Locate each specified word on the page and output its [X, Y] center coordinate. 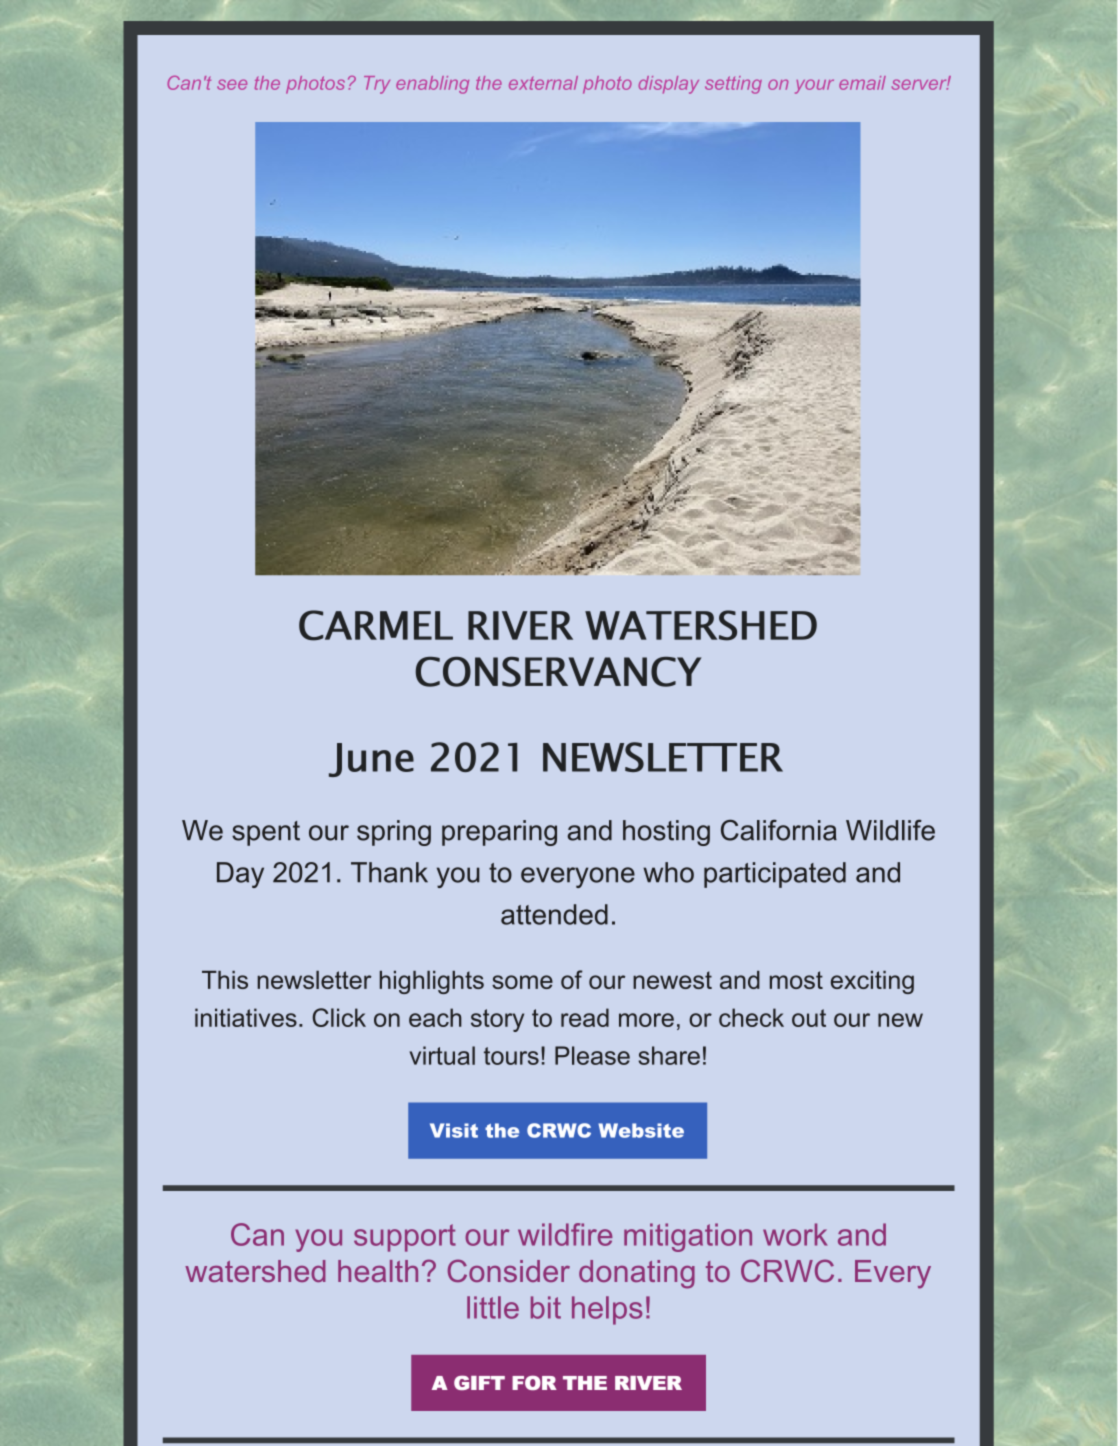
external [543, 83]
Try [377, 85]
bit [546, 1307]
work [795, 1234]
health [378, 1271]
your [814, 86]
